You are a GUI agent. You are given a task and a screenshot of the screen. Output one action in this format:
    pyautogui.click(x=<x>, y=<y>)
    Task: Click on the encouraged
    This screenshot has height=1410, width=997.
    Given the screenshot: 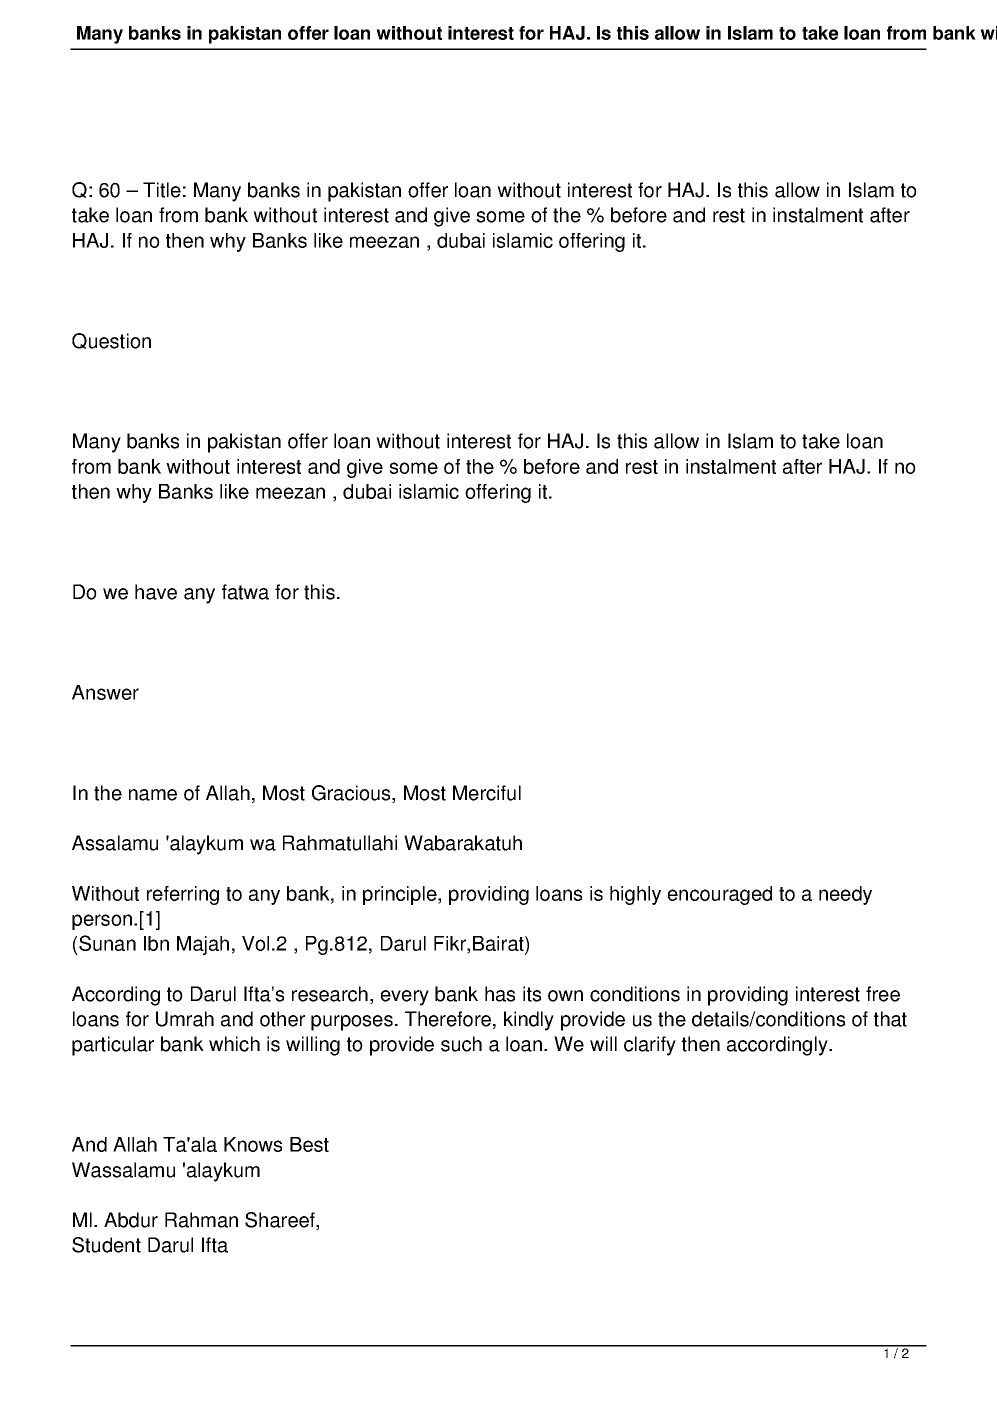 What is the action you would take?
    pyautogui.click(x=720, y=895)
